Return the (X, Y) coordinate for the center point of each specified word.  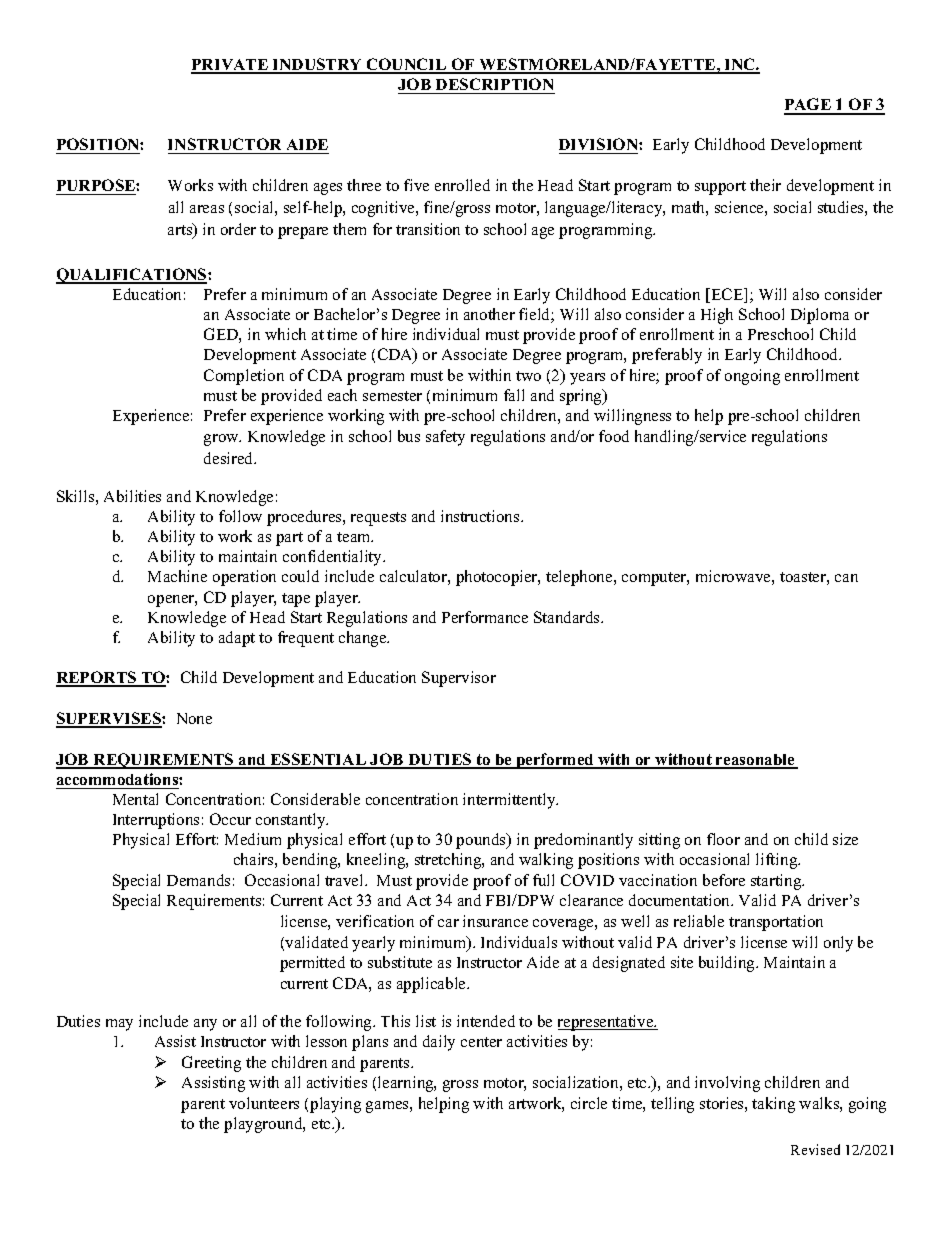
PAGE (808, 106)
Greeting (211, 1064)
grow (222, 440)
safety (445, 438)
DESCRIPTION (494, 86)
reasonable (755, 761)
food (614, 436)
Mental (135, 799)
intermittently (510, 801)
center (481, 1042)
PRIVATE (230, 66)
